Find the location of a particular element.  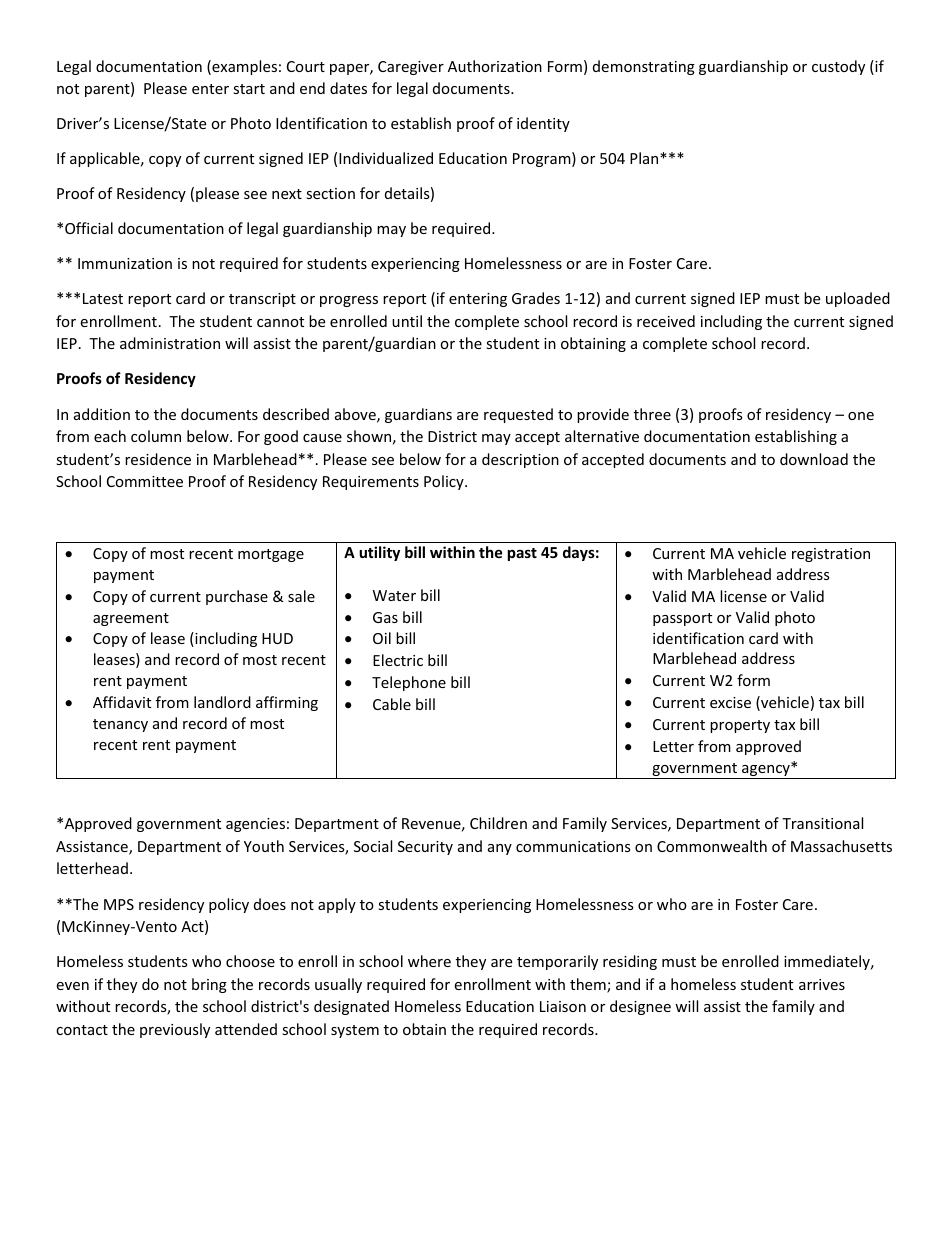

bring is located at coordinates (209, 985).
